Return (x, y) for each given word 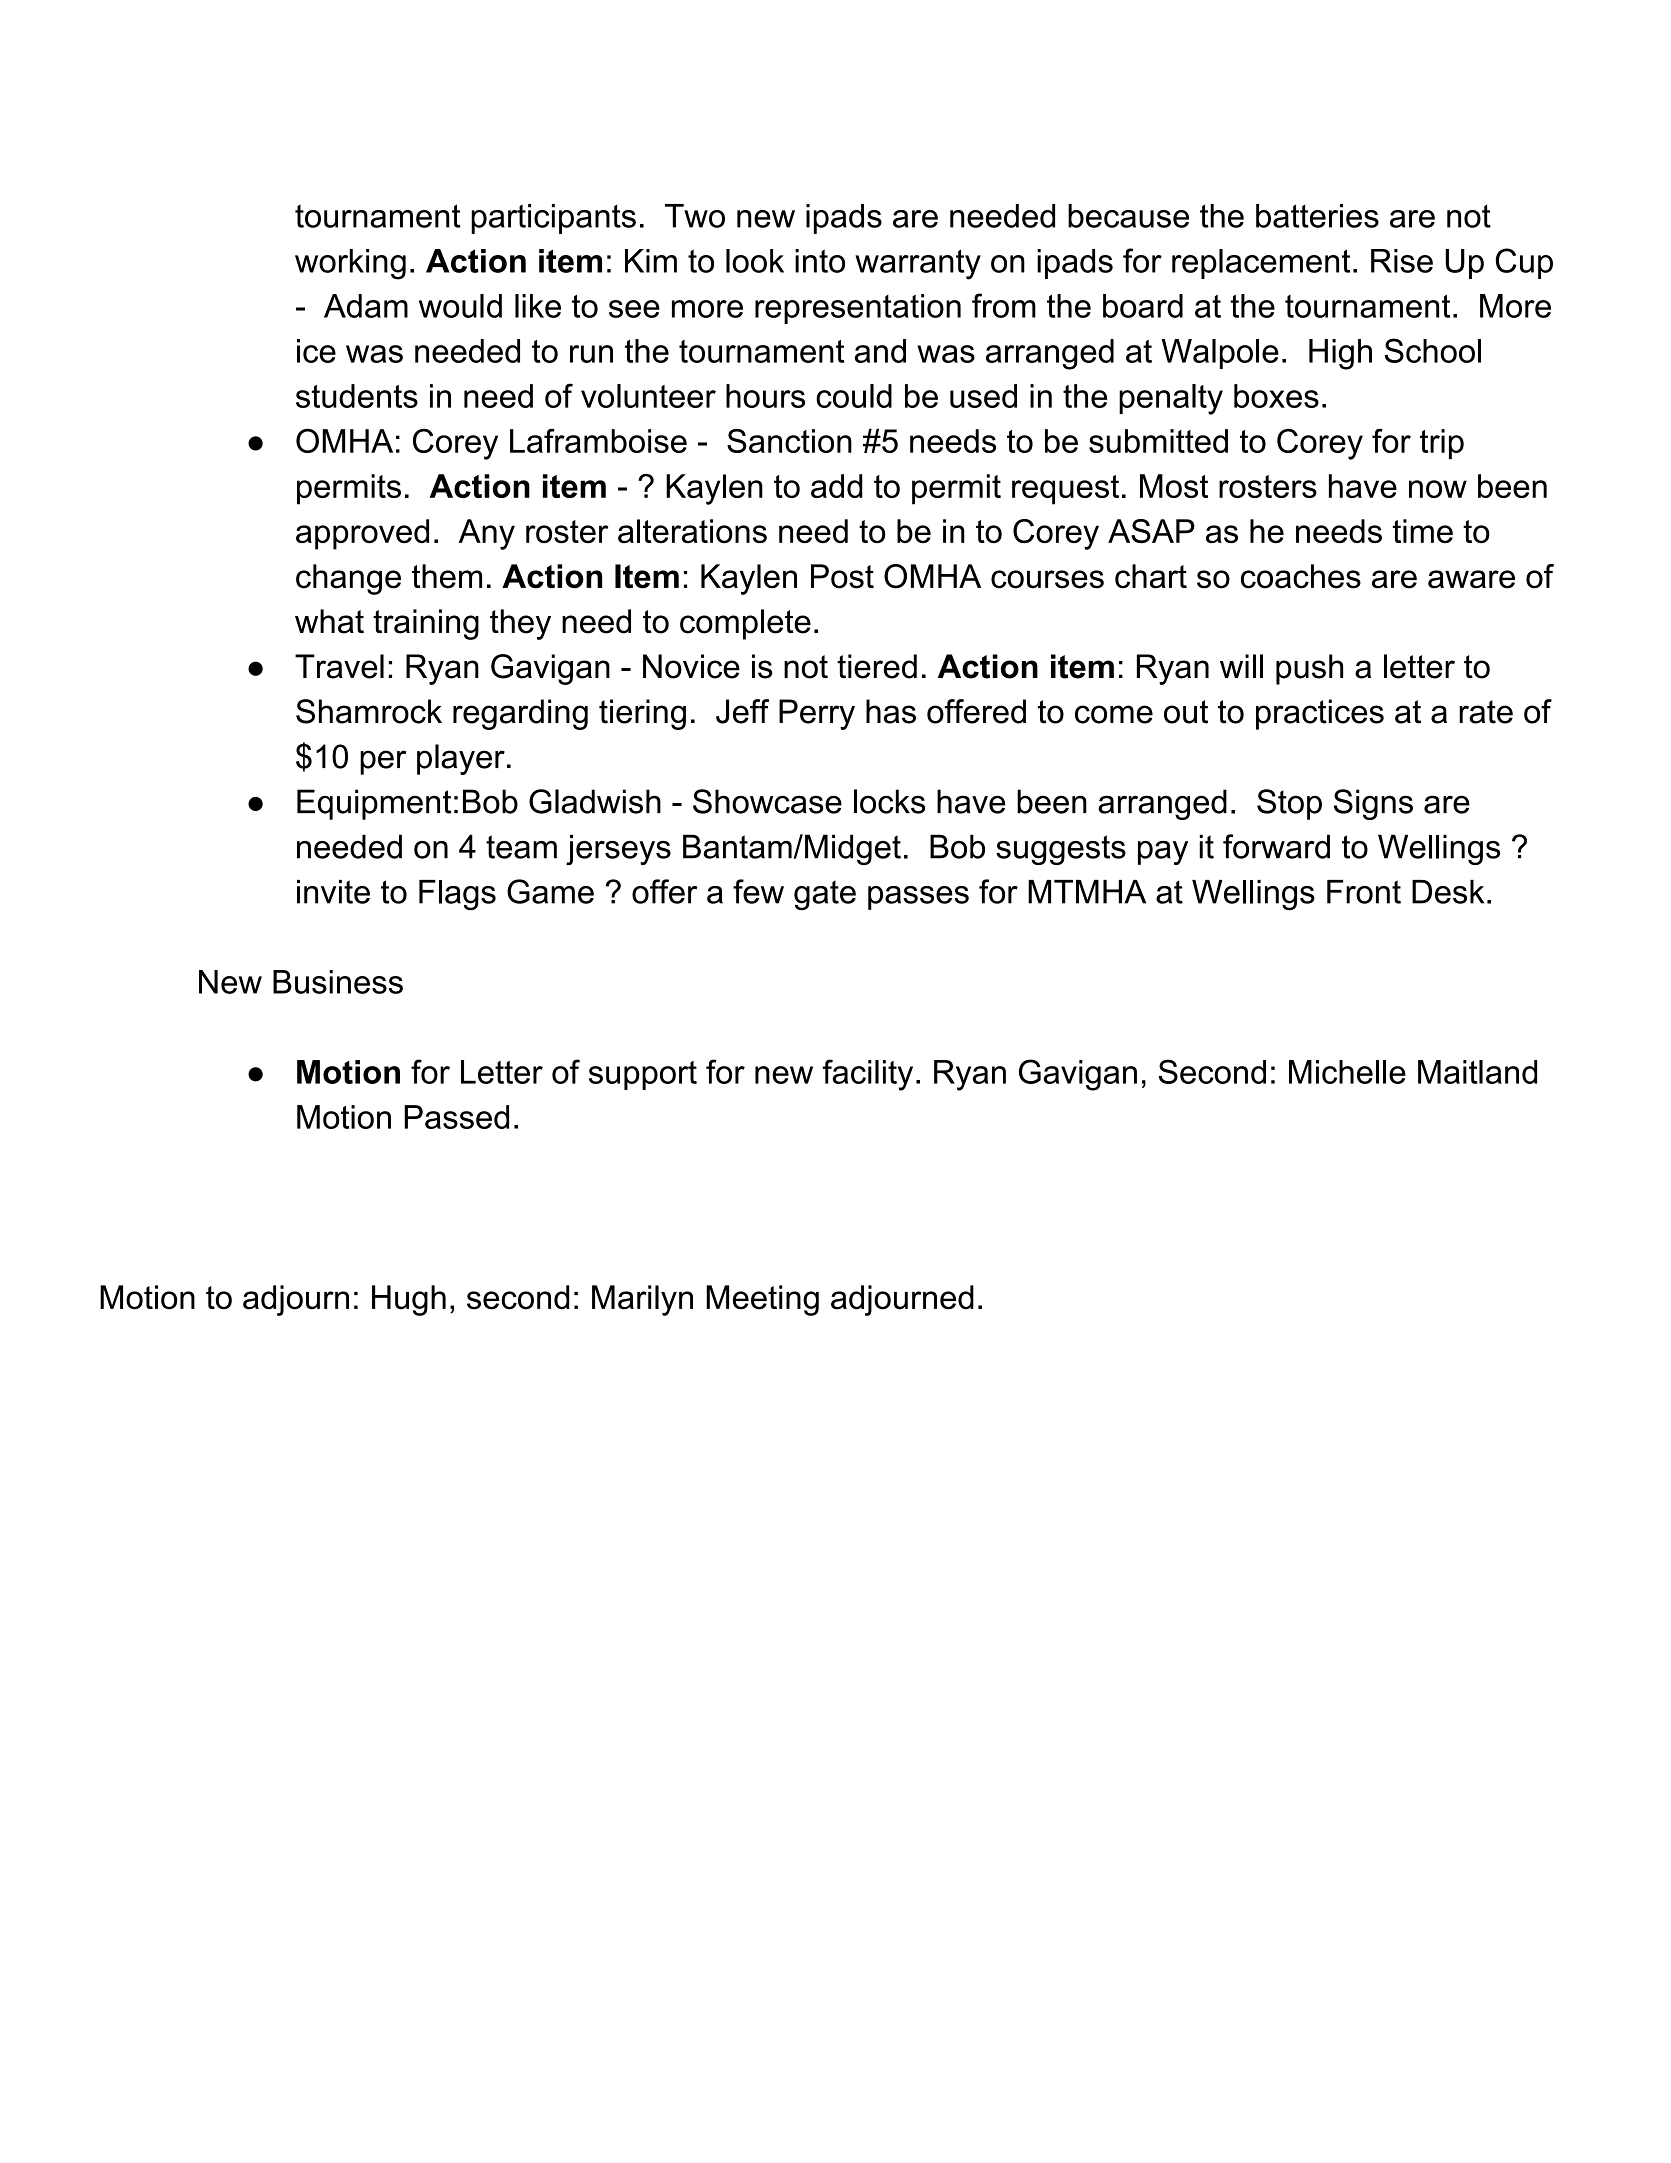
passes (918, 898)
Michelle (1347, 1072)
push (1309, 669)
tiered (877, 666)
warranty (918, 265)
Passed (456, 1117)
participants (553, 219)
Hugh (409, 1300)
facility (867, 1075)
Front (1364, 892)
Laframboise (598, 441)
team (521, 847)
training (426, 624)
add (837, 486)
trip (1442, 444)
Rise (1402, 261)
